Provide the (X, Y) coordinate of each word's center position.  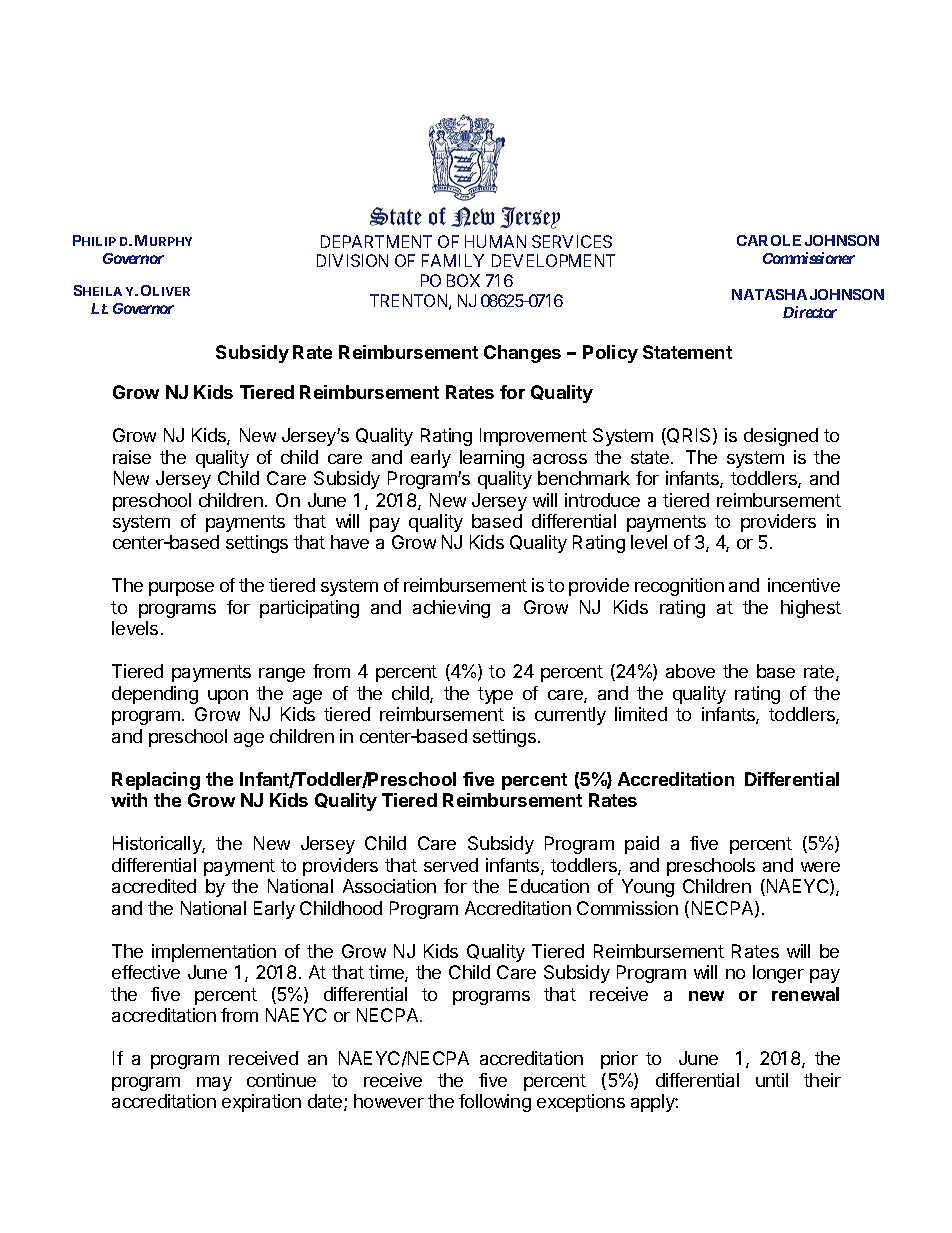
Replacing (156, 781)
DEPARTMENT (376, 241)
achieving (451, 609)
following (495, 1103)
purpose (181, 589)
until (772, 1080)
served (451, 865)
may (214, 1084)
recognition (679, 587)
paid (642, 845)
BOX (463, 280)
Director (810, 312)
